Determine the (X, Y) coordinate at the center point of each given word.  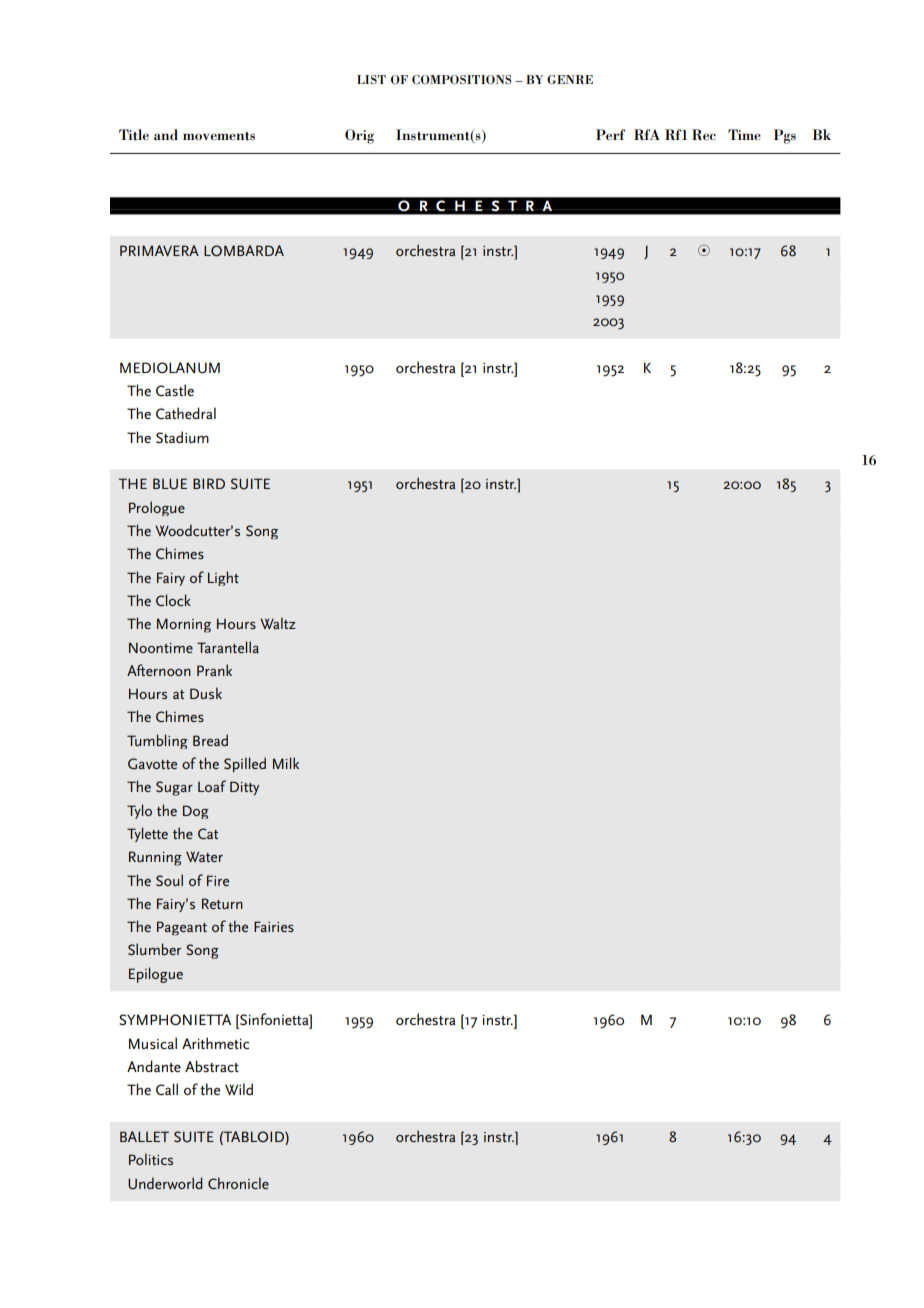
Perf (611, 135)
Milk (286, 763)
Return (222, 903)
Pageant (182, 928)
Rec (704, 135)
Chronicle (238, 1183)
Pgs (785, 136)
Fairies (274, 926)
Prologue (157, 508)
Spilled (245, 764)
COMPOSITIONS (461, 79)
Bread (210, 740)
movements (219, 136)
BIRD (209, 483)
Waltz (278, 623)
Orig (359, 136)
